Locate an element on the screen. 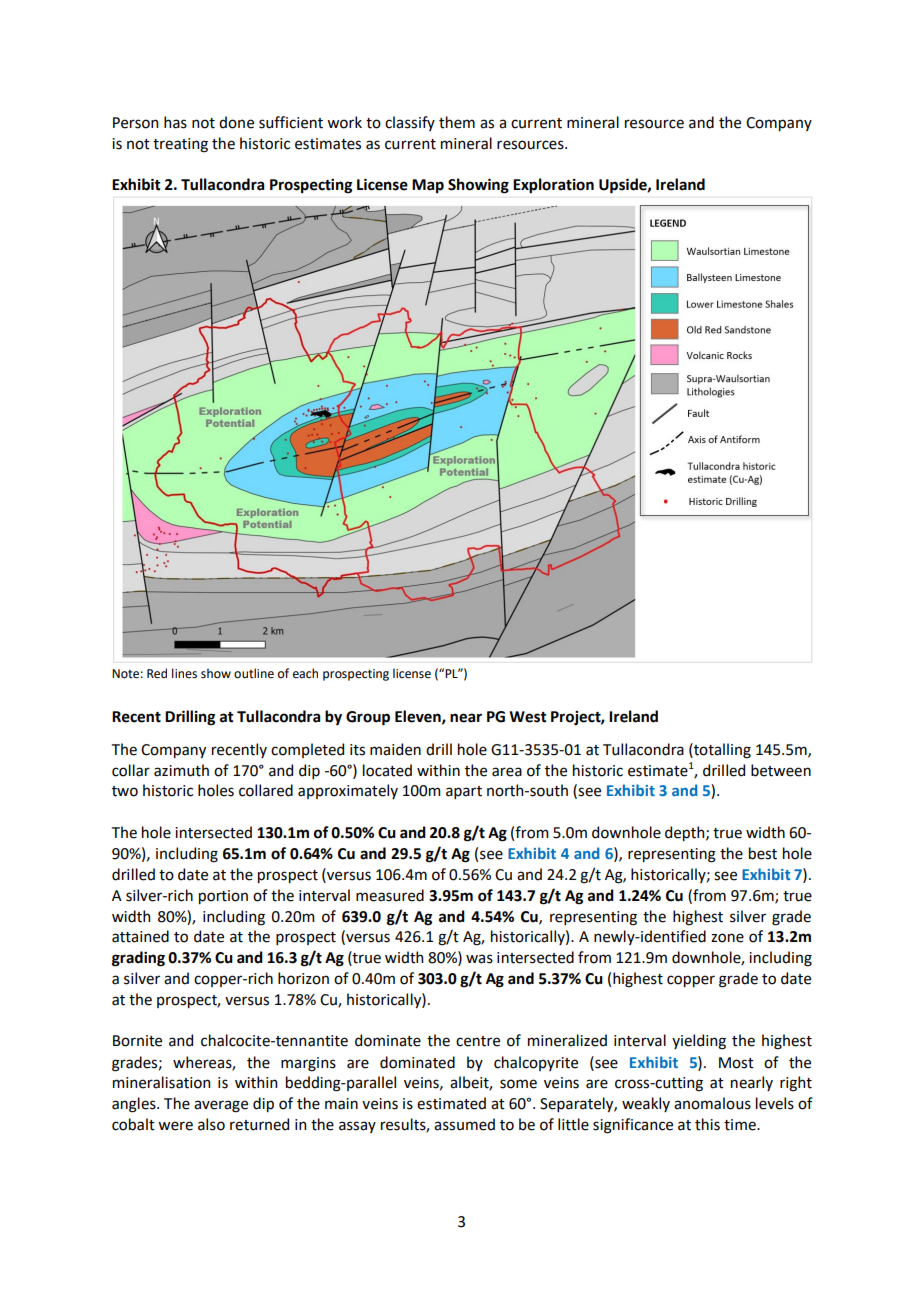 The width and height of the screenshot is (924, 1307). them is located at coordinates (457, 122).
